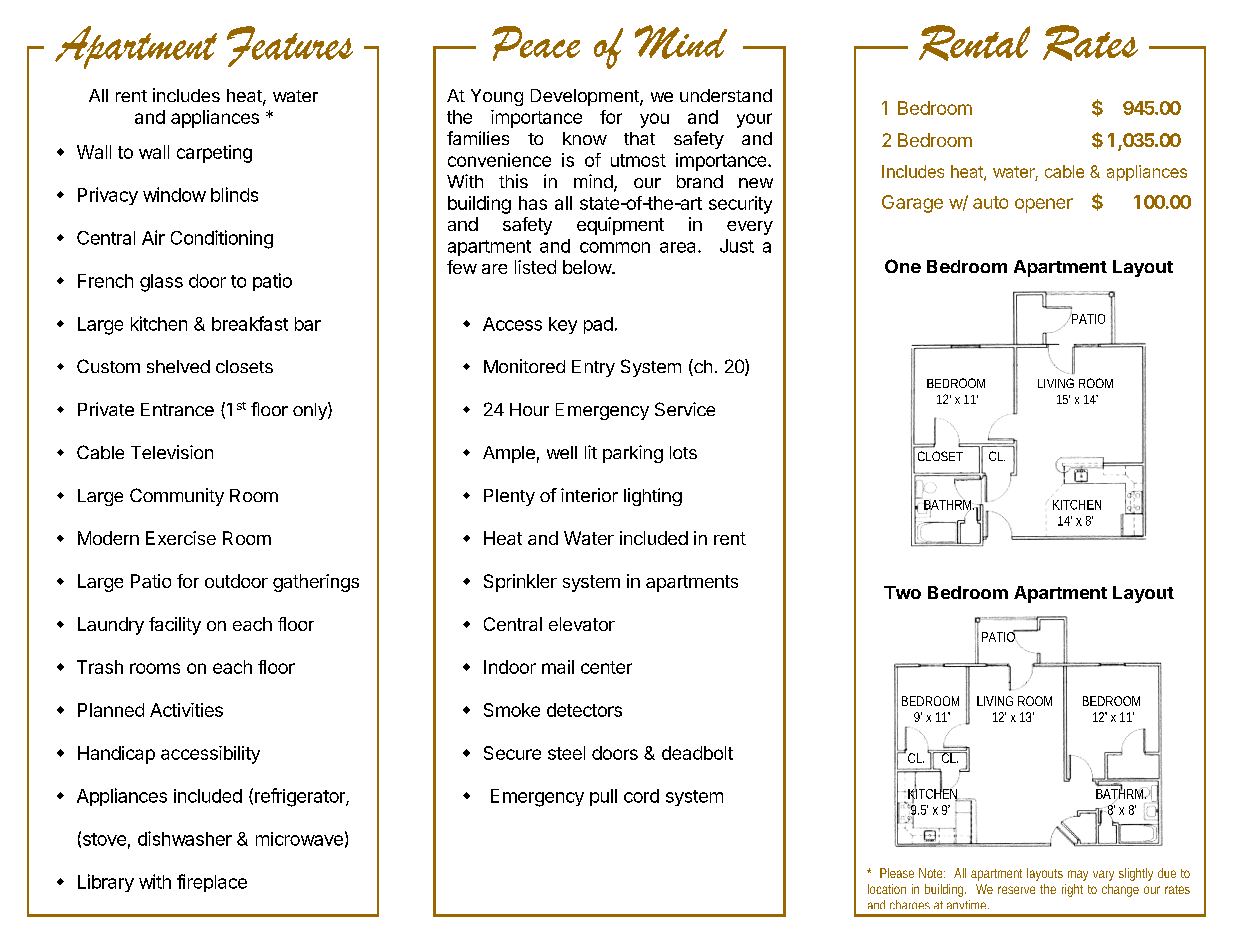 The image size is (1233, 952). I want to click on lighting, so click(653, 497).
